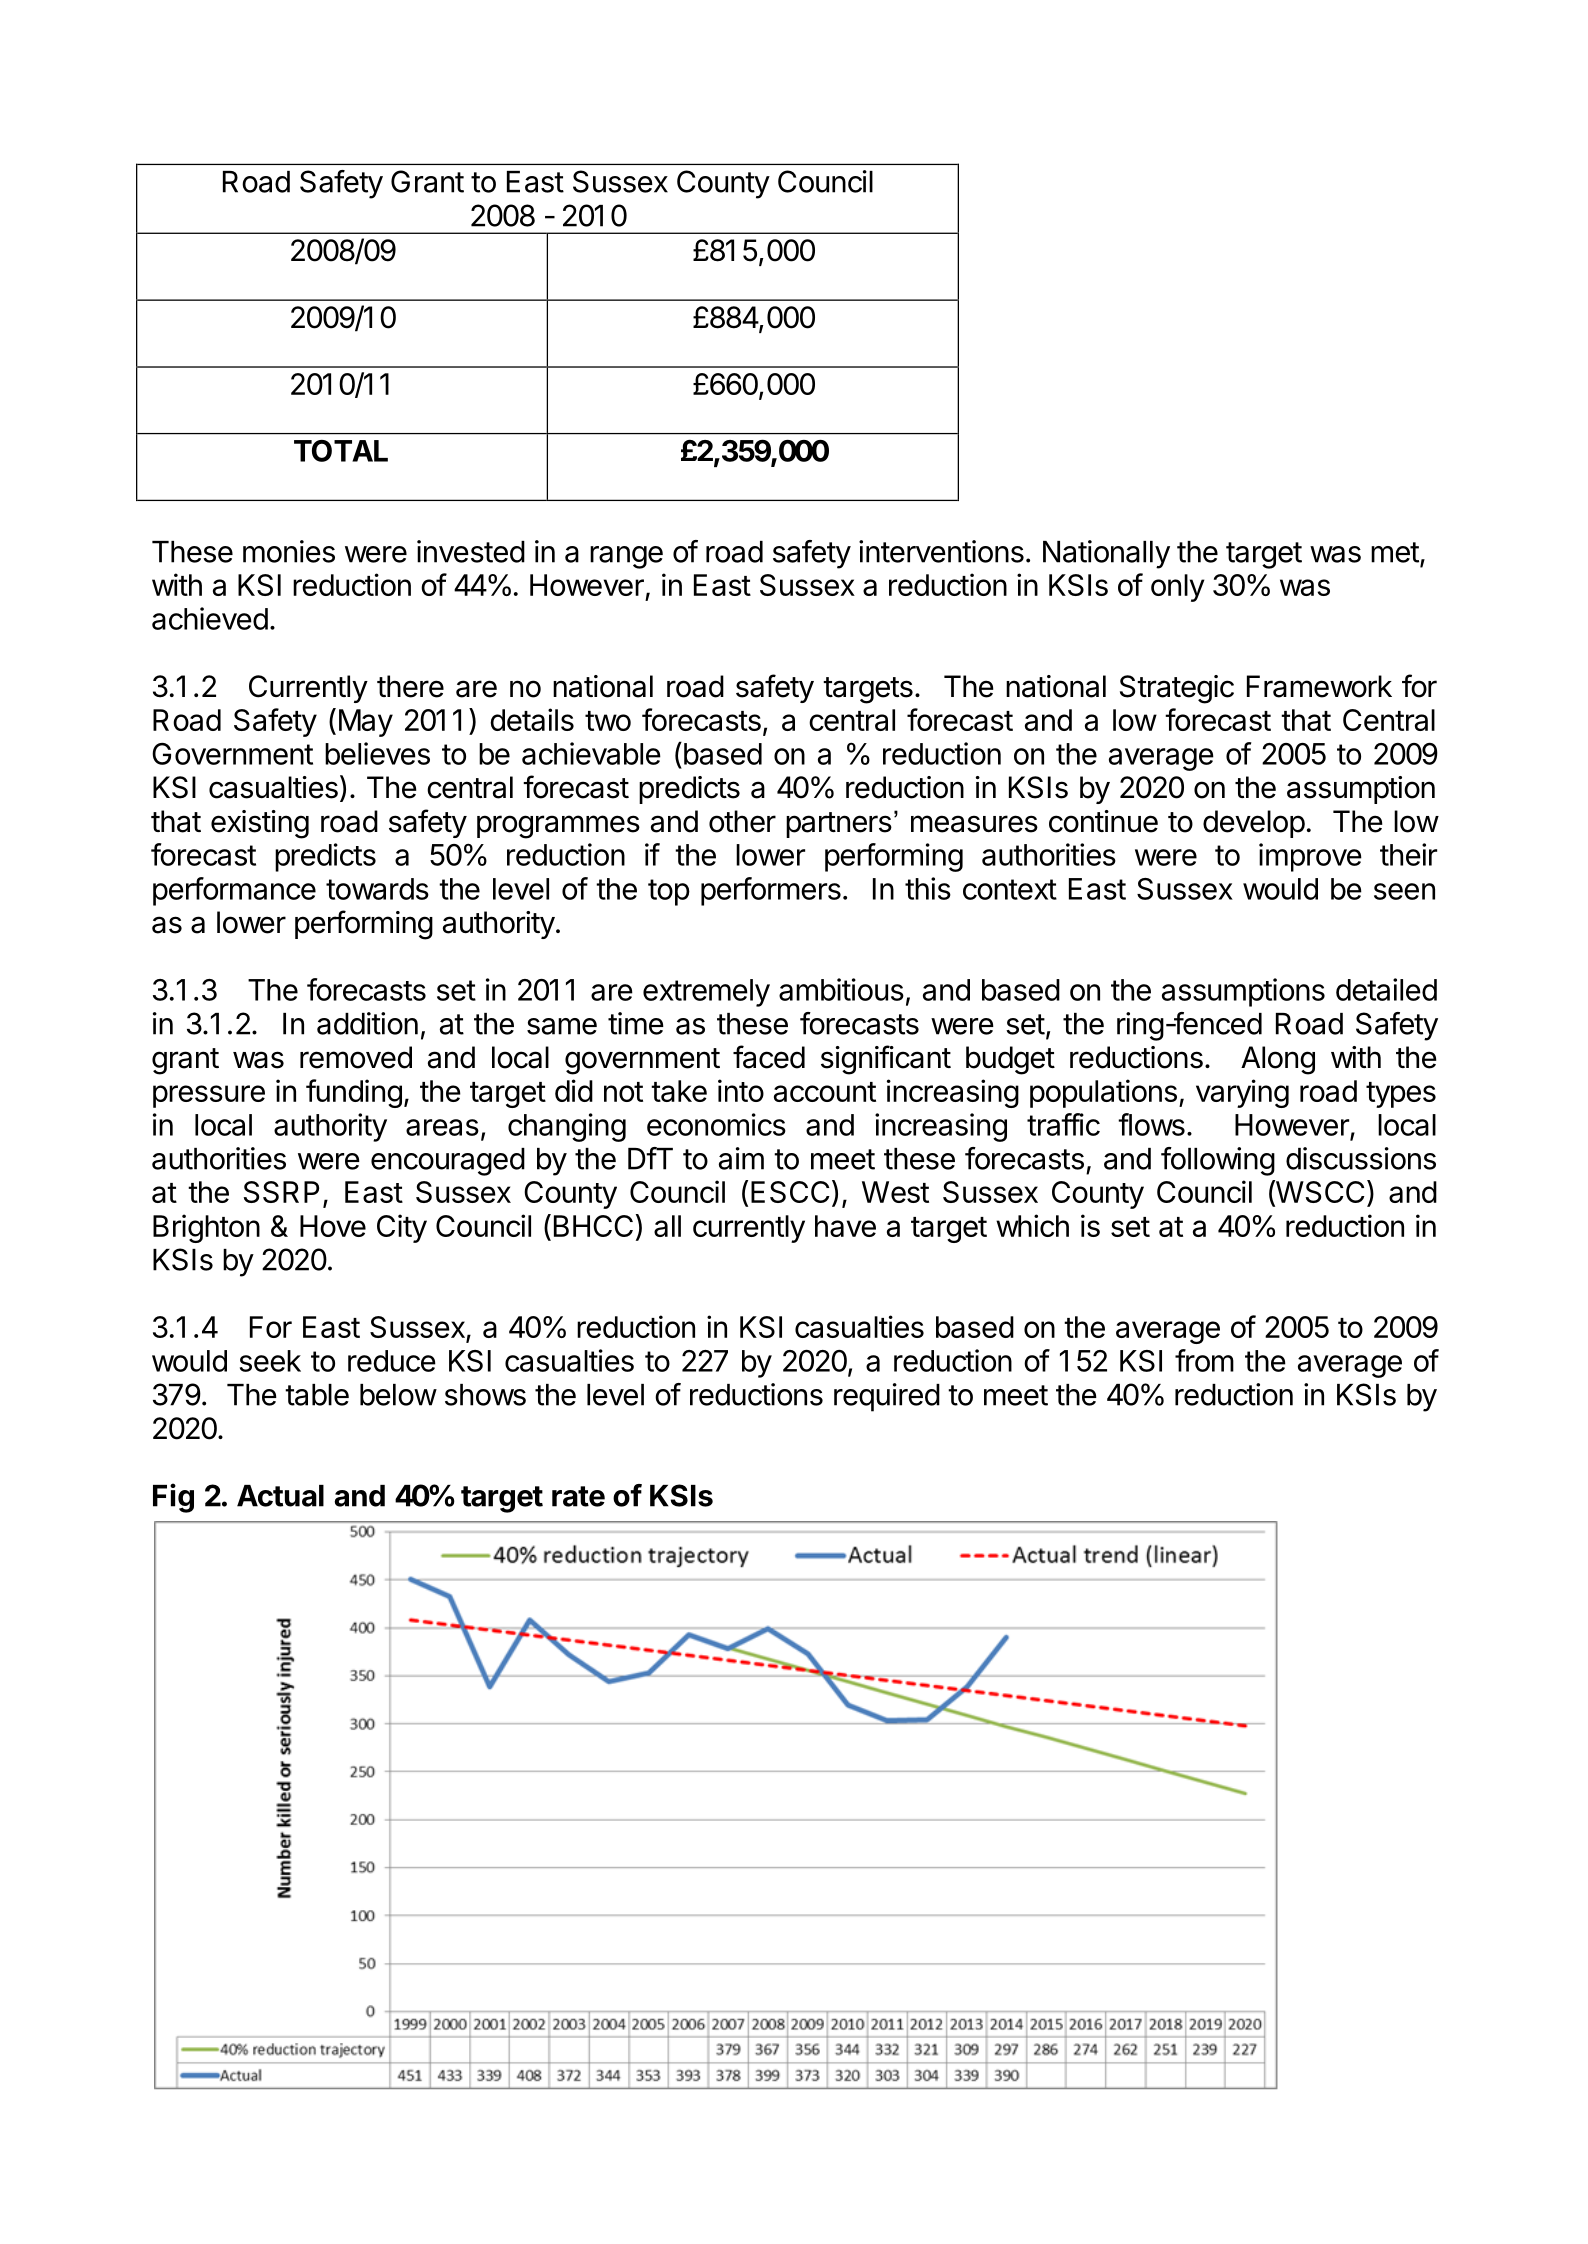  I want to click on interventions, so click(941, 551).
